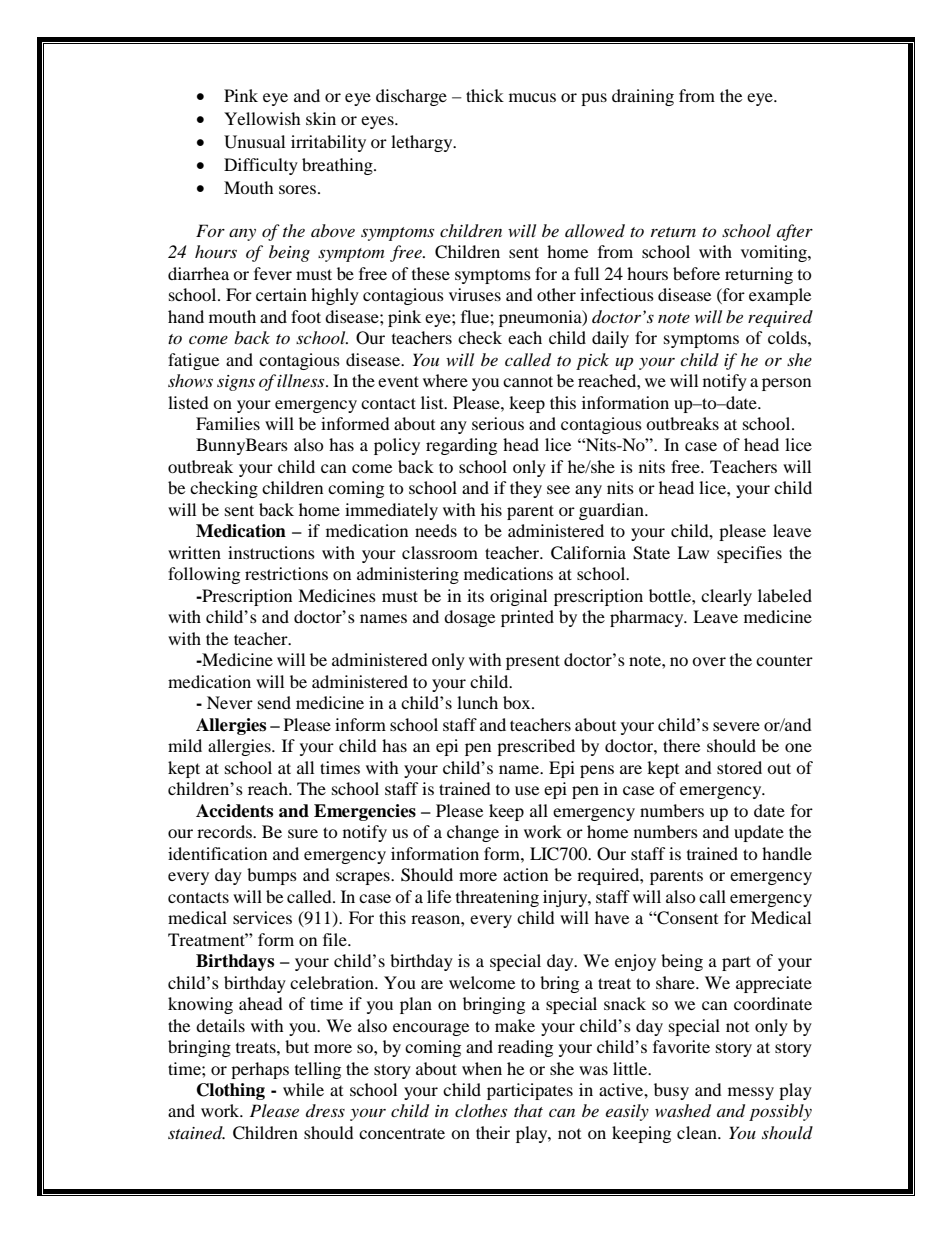  Describe the element at coordinates (231, 1091) in the screenshot. I see `Clothing` at that location.
